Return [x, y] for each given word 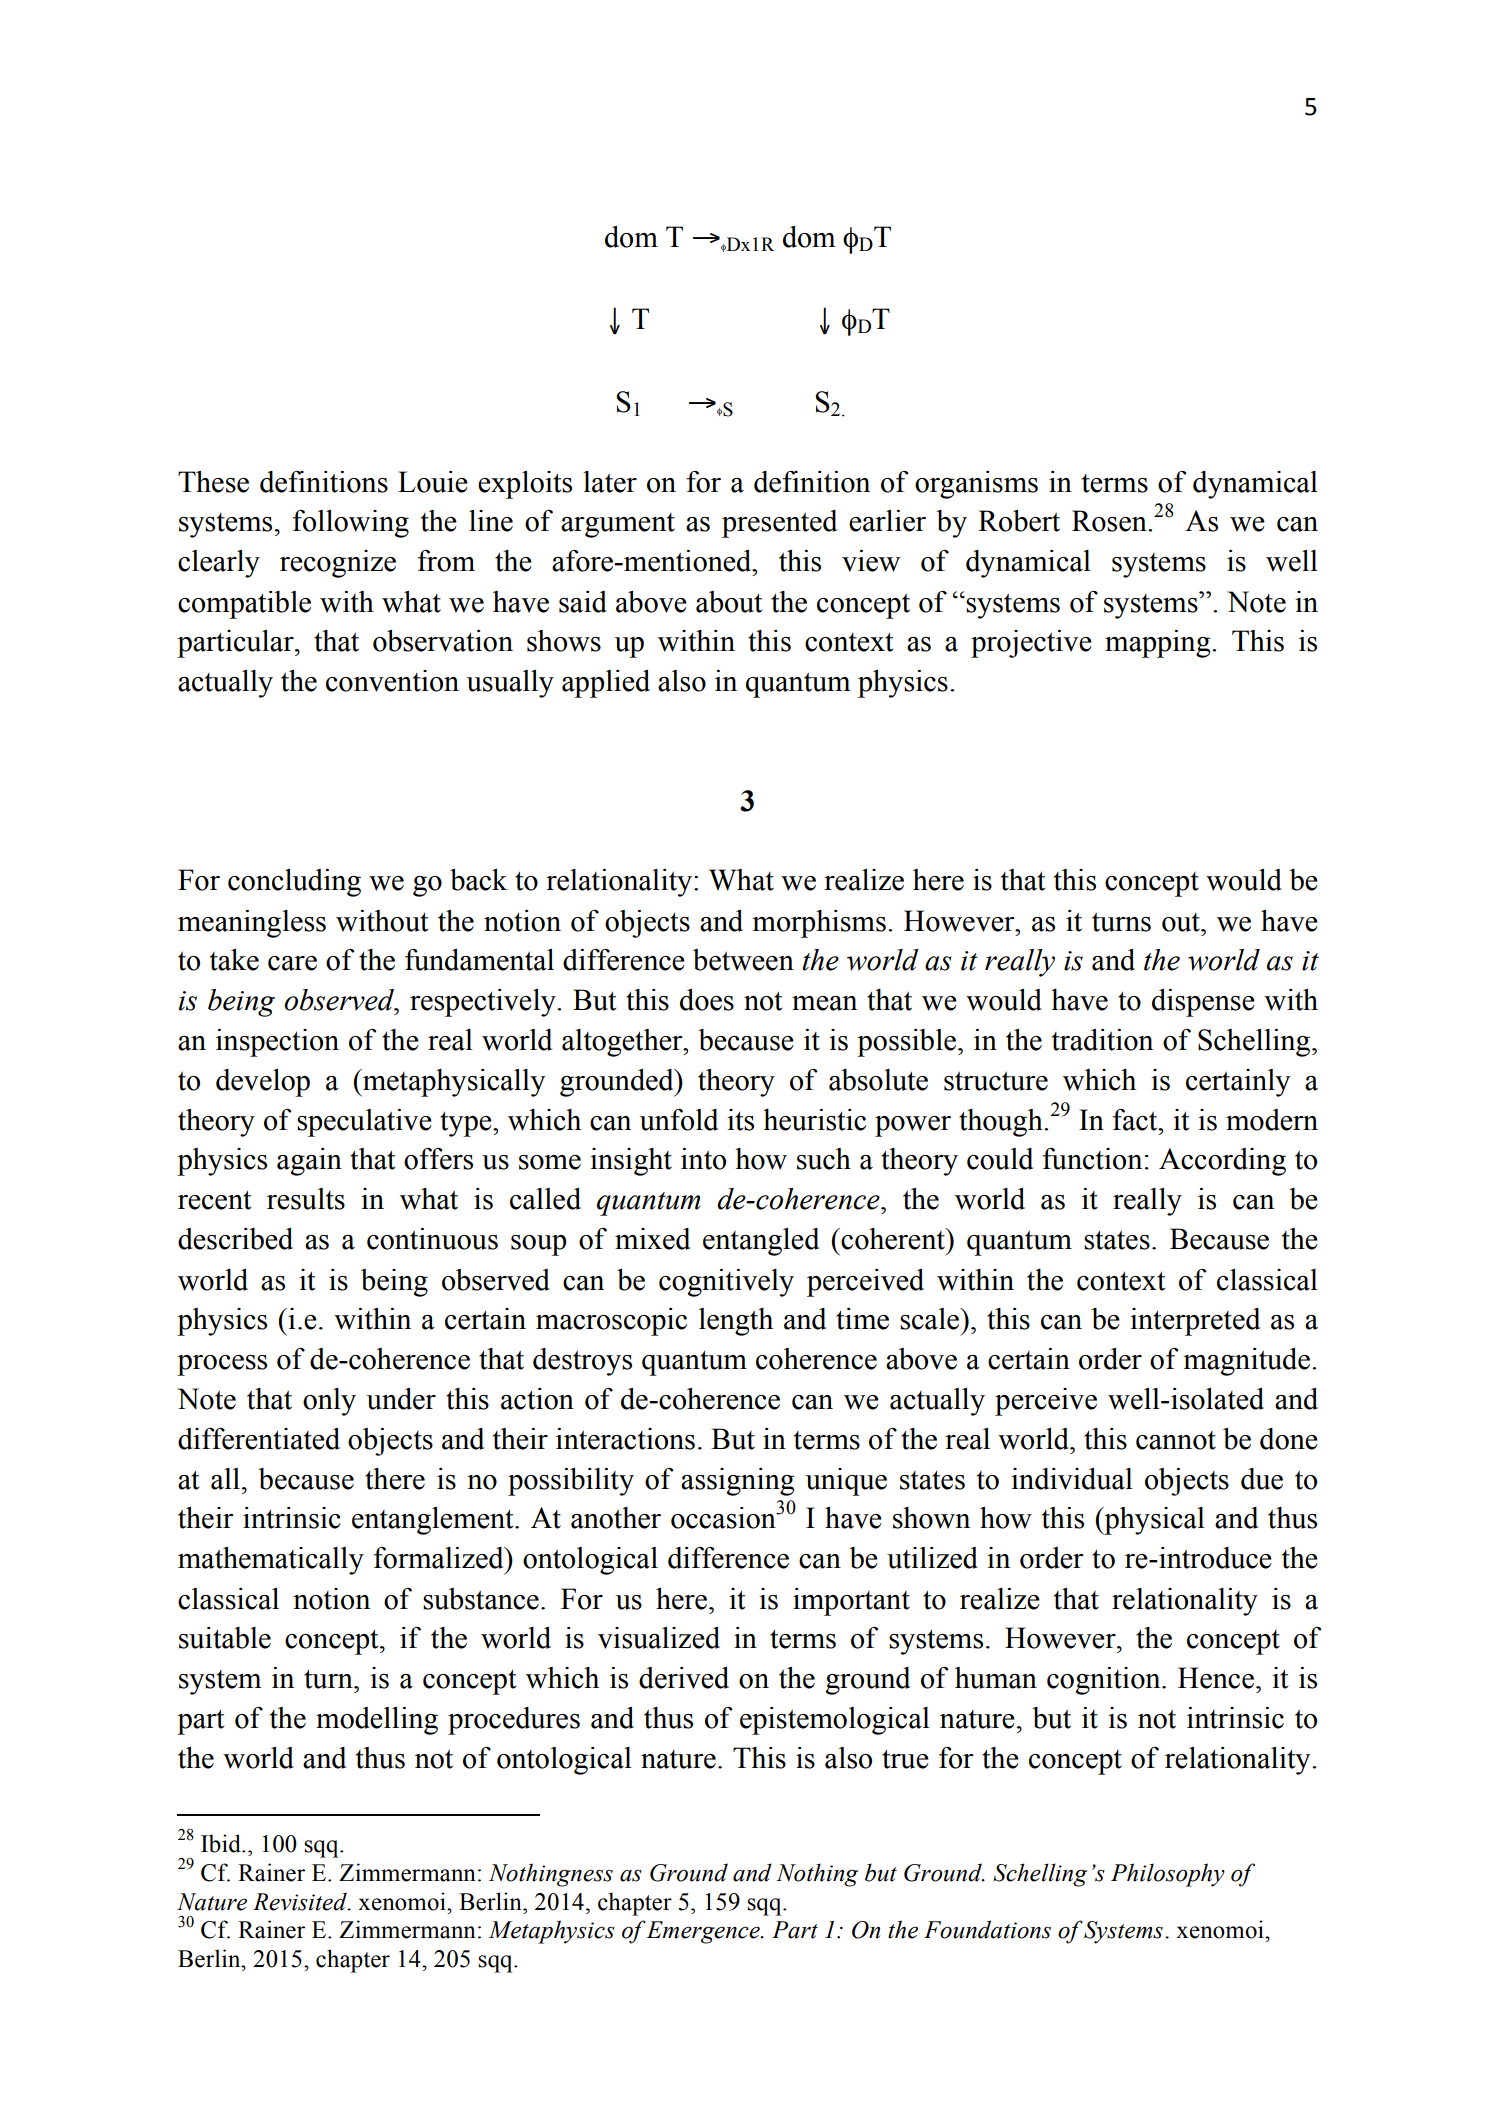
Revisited [301, 1901]
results [306, 1199]
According [1222, 1162]
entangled [761, 1242]
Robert [1019, 521]
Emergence [704, 1932]
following [351, 524]
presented [779, 524]
